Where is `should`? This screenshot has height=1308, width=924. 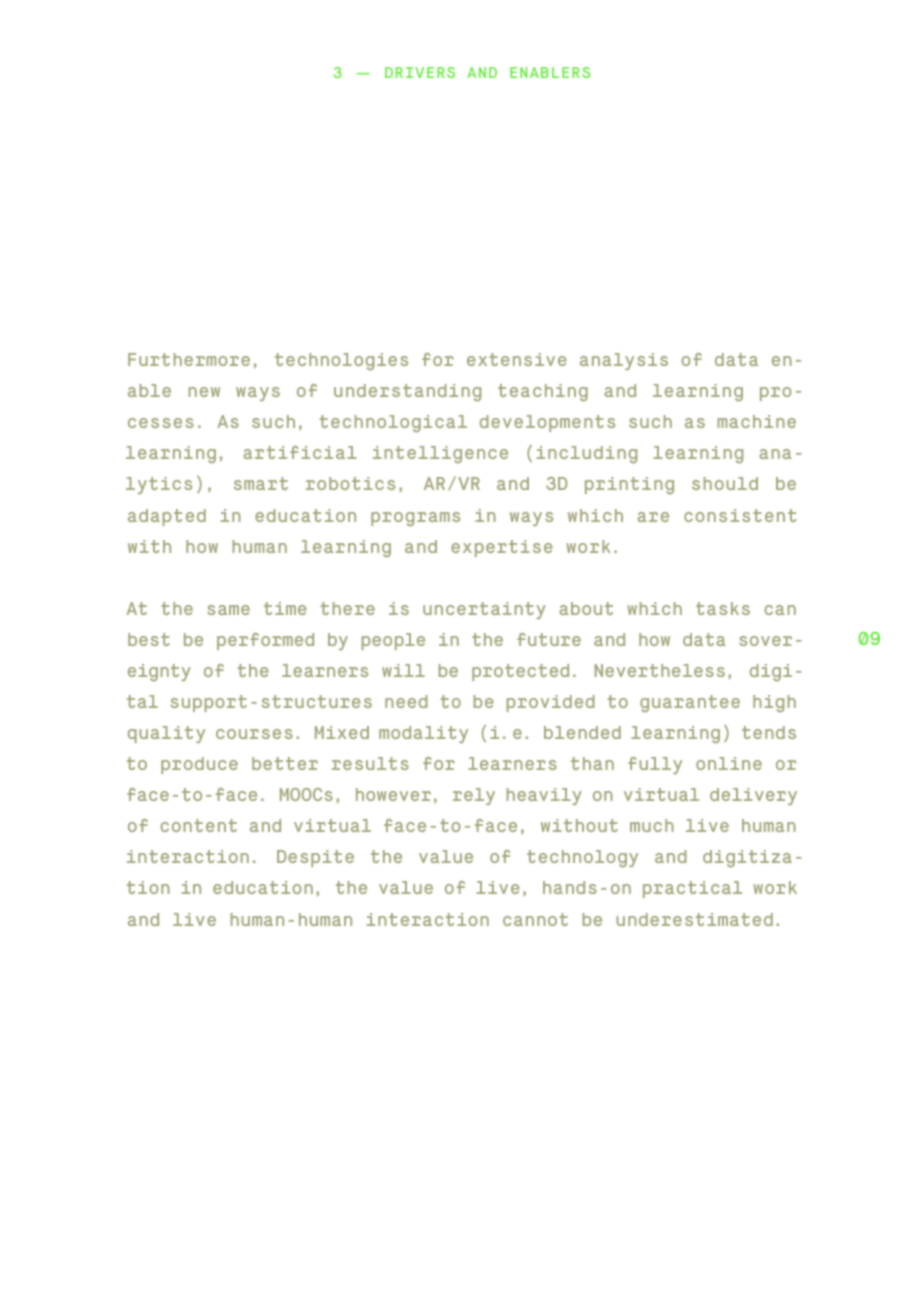
should is located at coordinates (725, 483).
